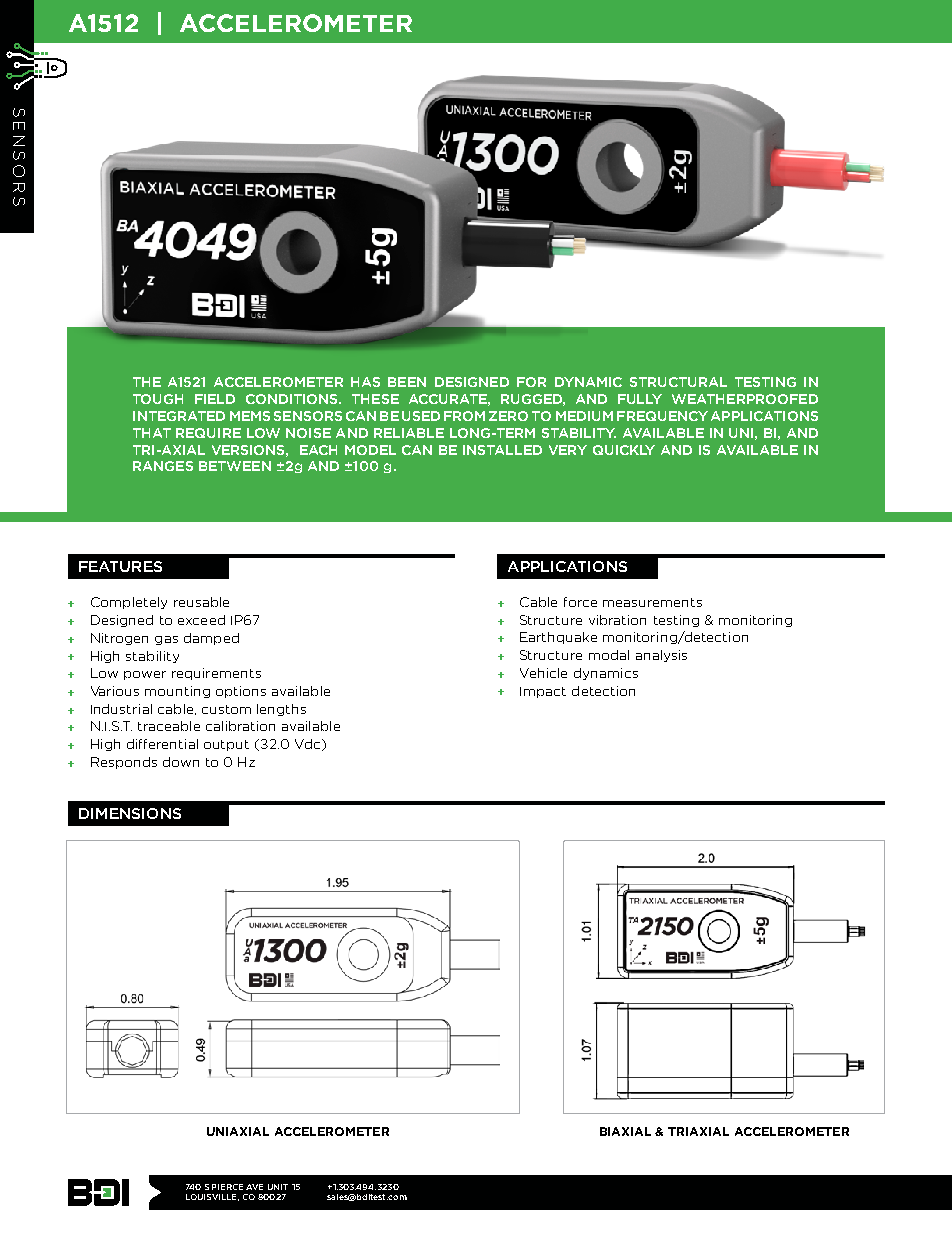 The height and width of the document is (1233, 952). Describe the element at coordinates (543, 692) in the document. I see `Impact` at that location.
